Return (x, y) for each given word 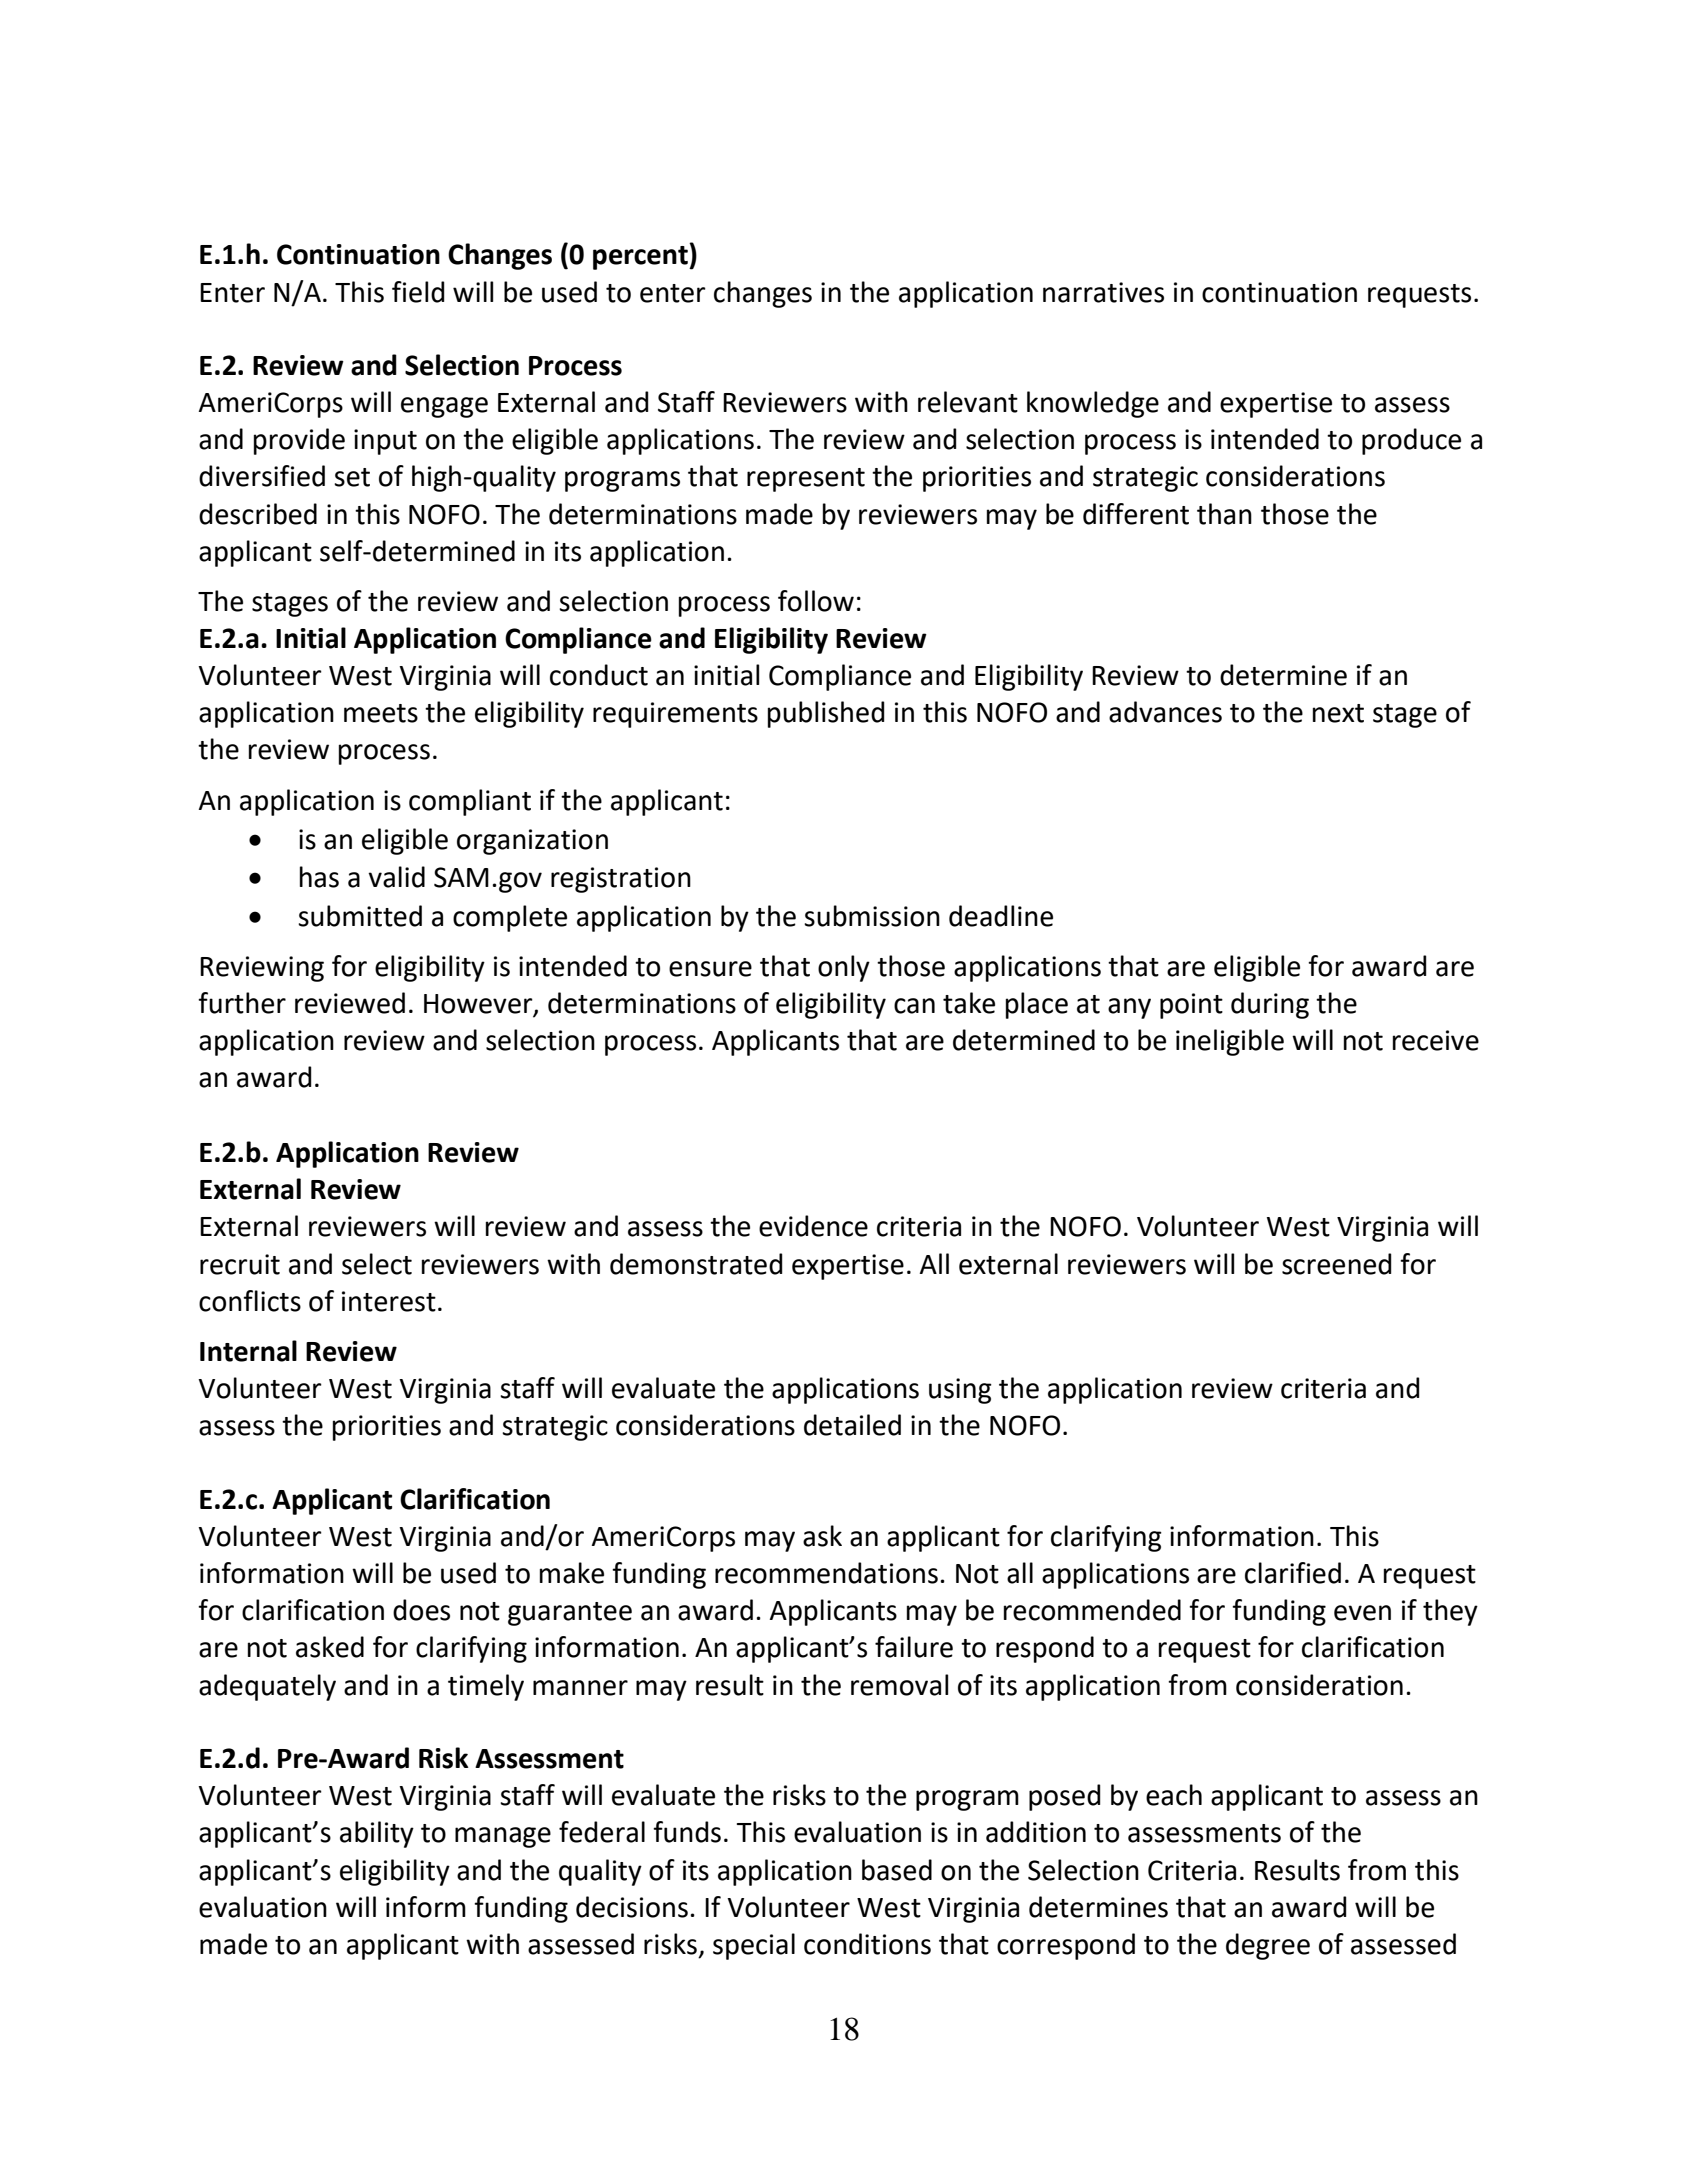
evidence (813, 1226)
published (826, 714)
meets (381, 713)
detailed (852, 1425)
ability (377, 1834)
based (897, 1870)
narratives (1103, 292)
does (421, 1610)
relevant (968, 402)
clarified (1293, 1573)
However (479, 1005)
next (1338, 713)
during (1270, 1005)
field (418, 292)
